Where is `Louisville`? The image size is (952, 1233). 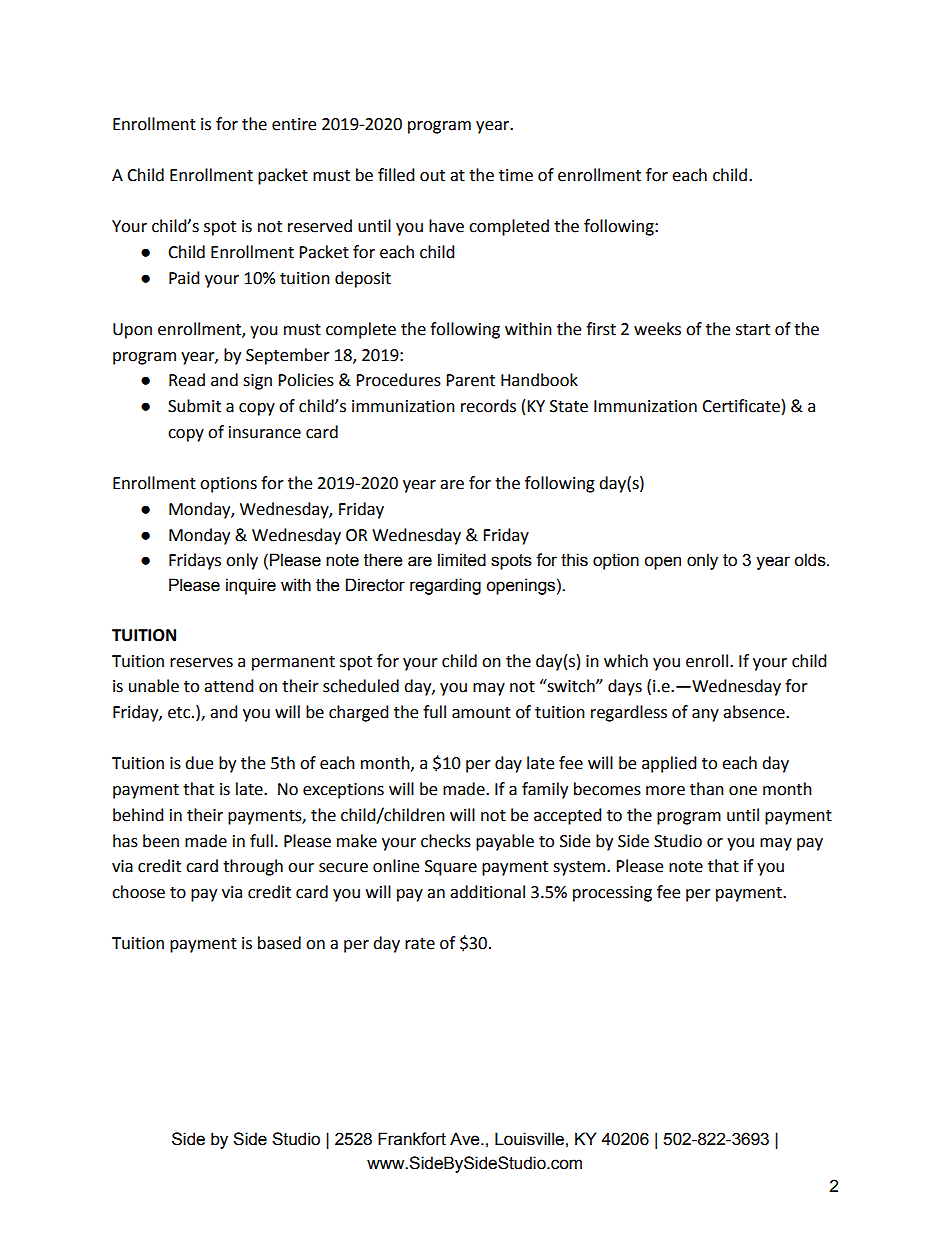 Louisville is located at coordinates (529, 1139).
